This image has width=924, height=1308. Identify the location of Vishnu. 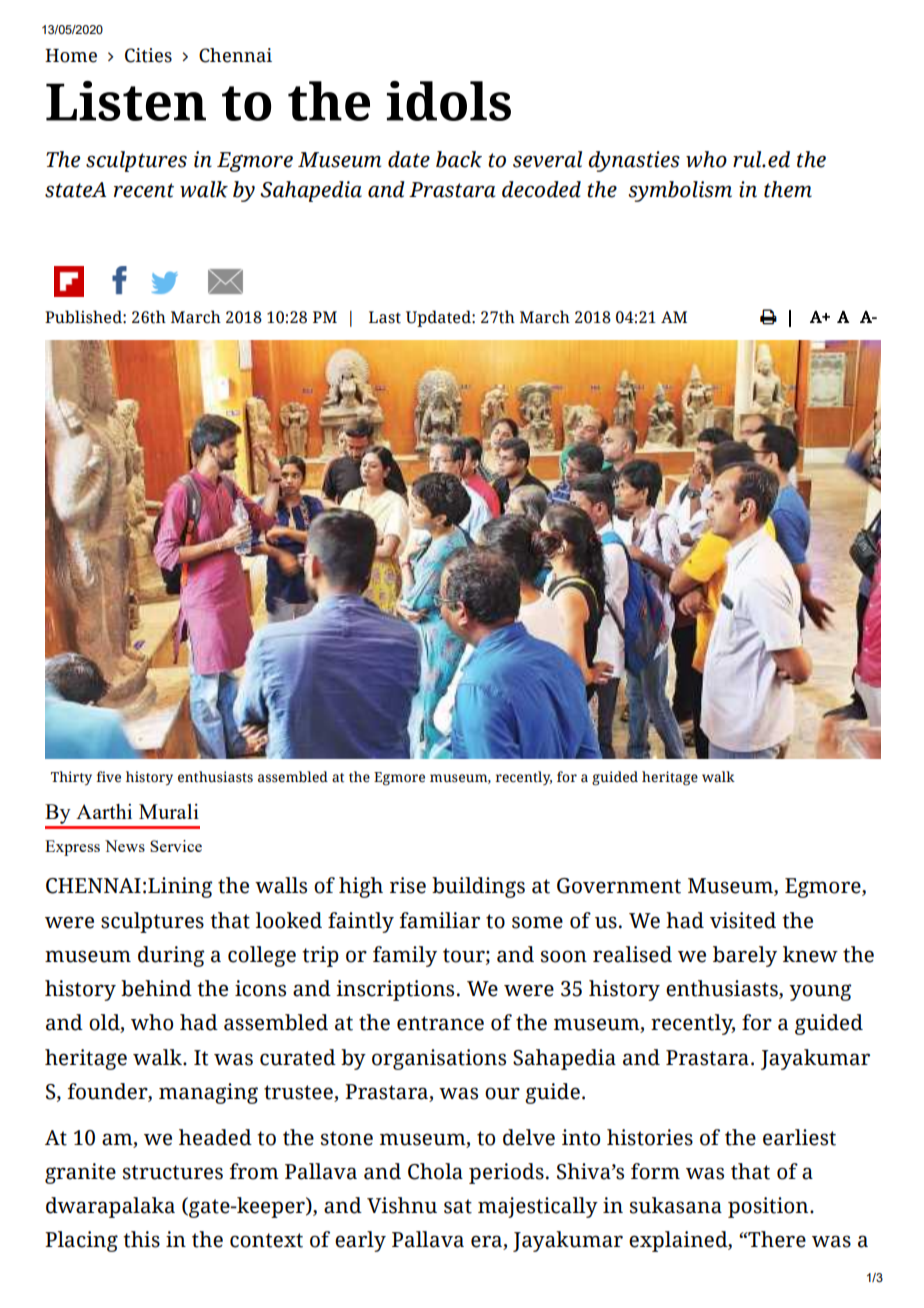
(402, 1205).
